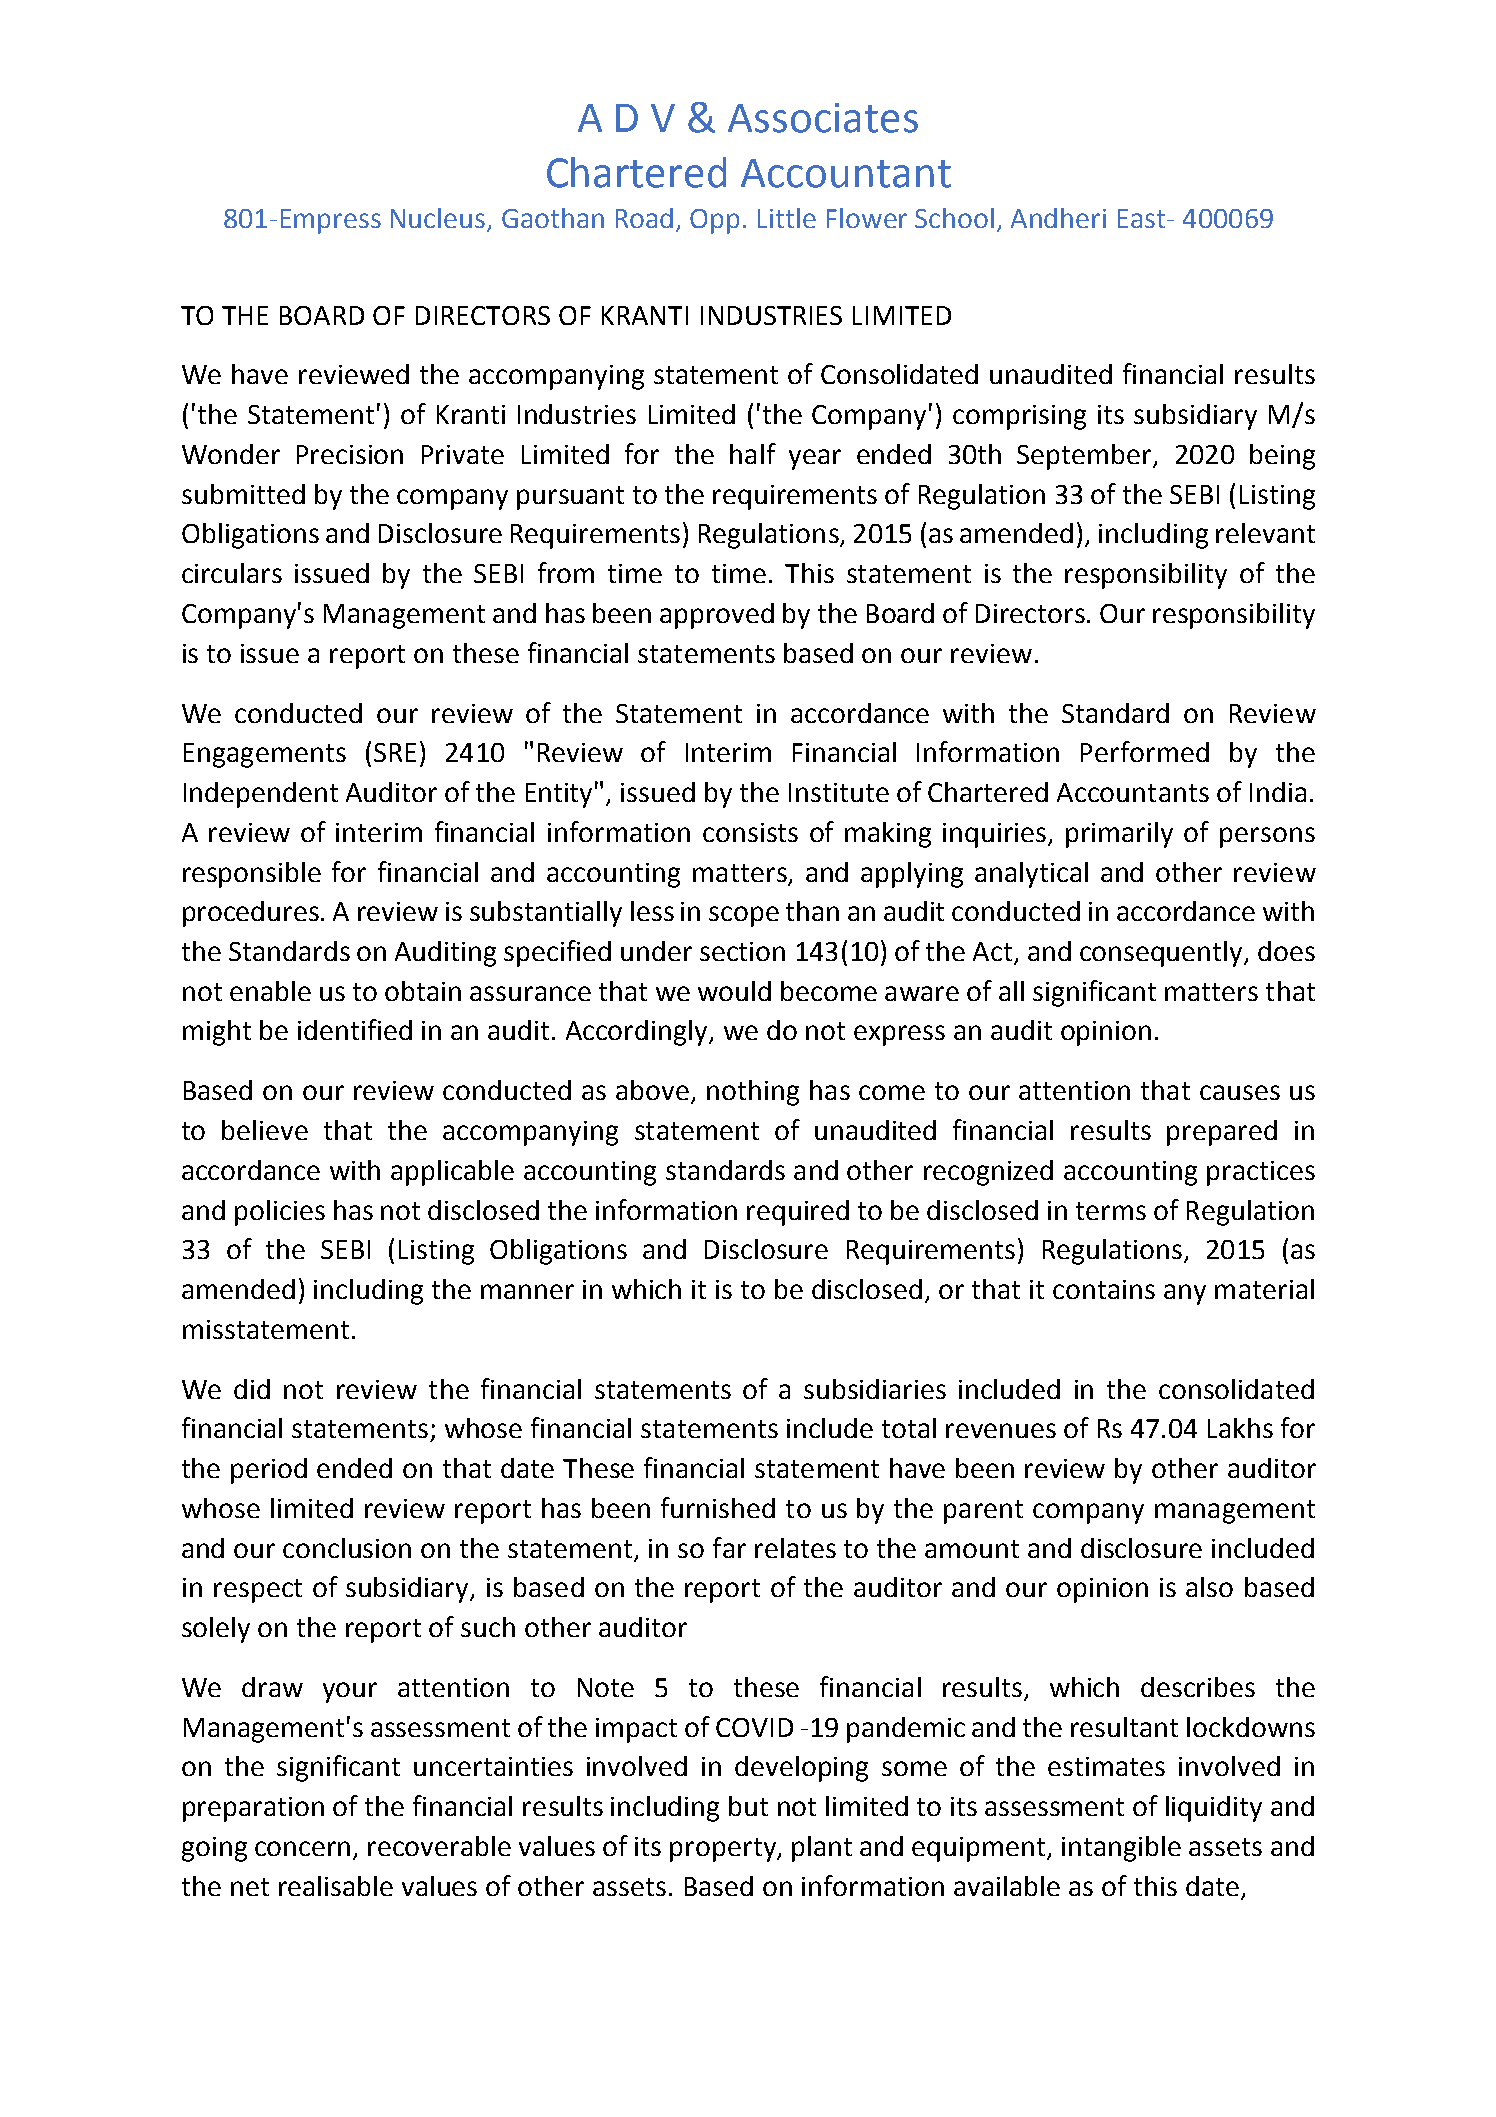 The width and height of the screenshot is (1496, 2117). What do you see at coordinates (1240, 1428) in the screenshot?
I see `Lakhs` at bounding box center [1240, 1428].
